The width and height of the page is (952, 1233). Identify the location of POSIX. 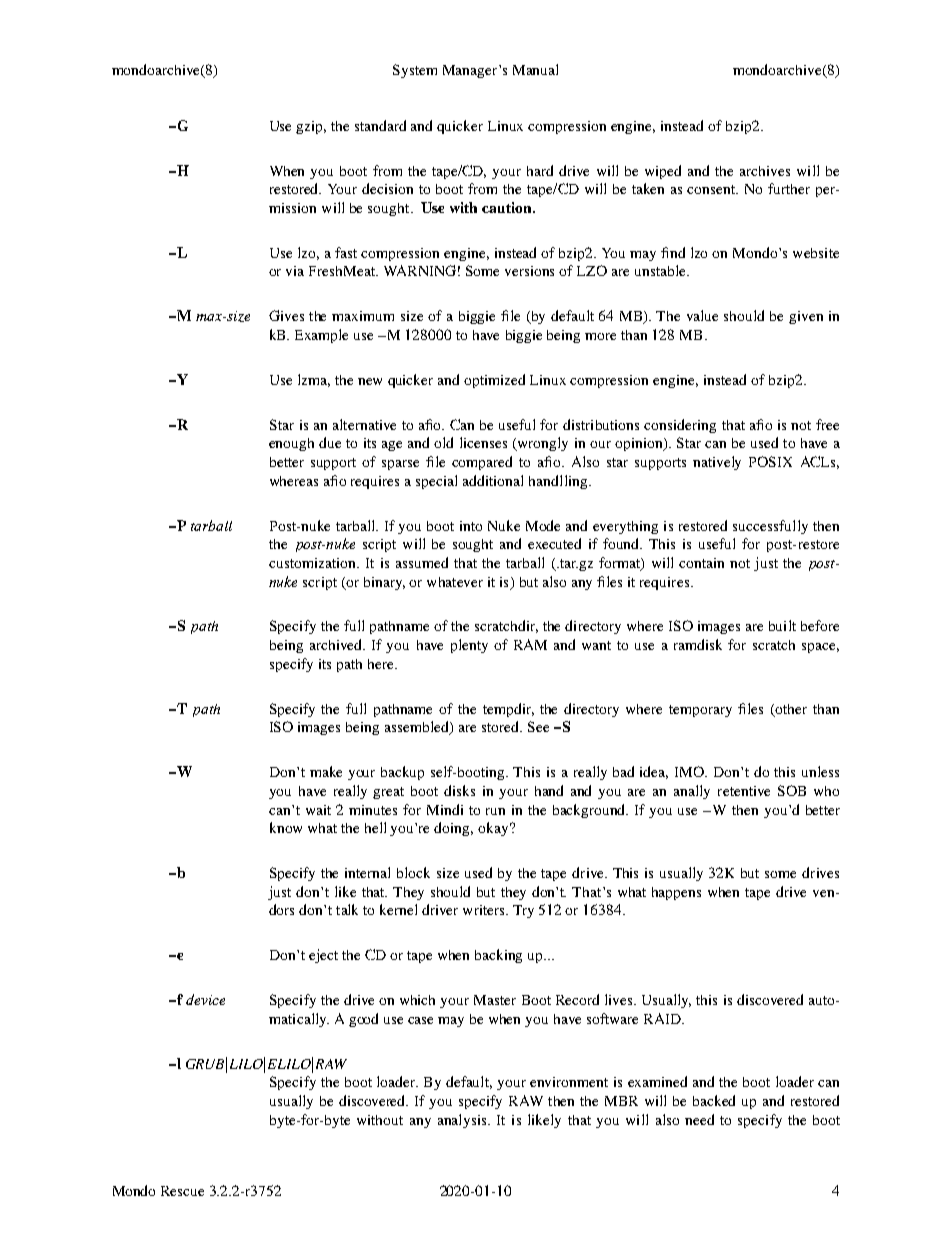
(770, 461).
